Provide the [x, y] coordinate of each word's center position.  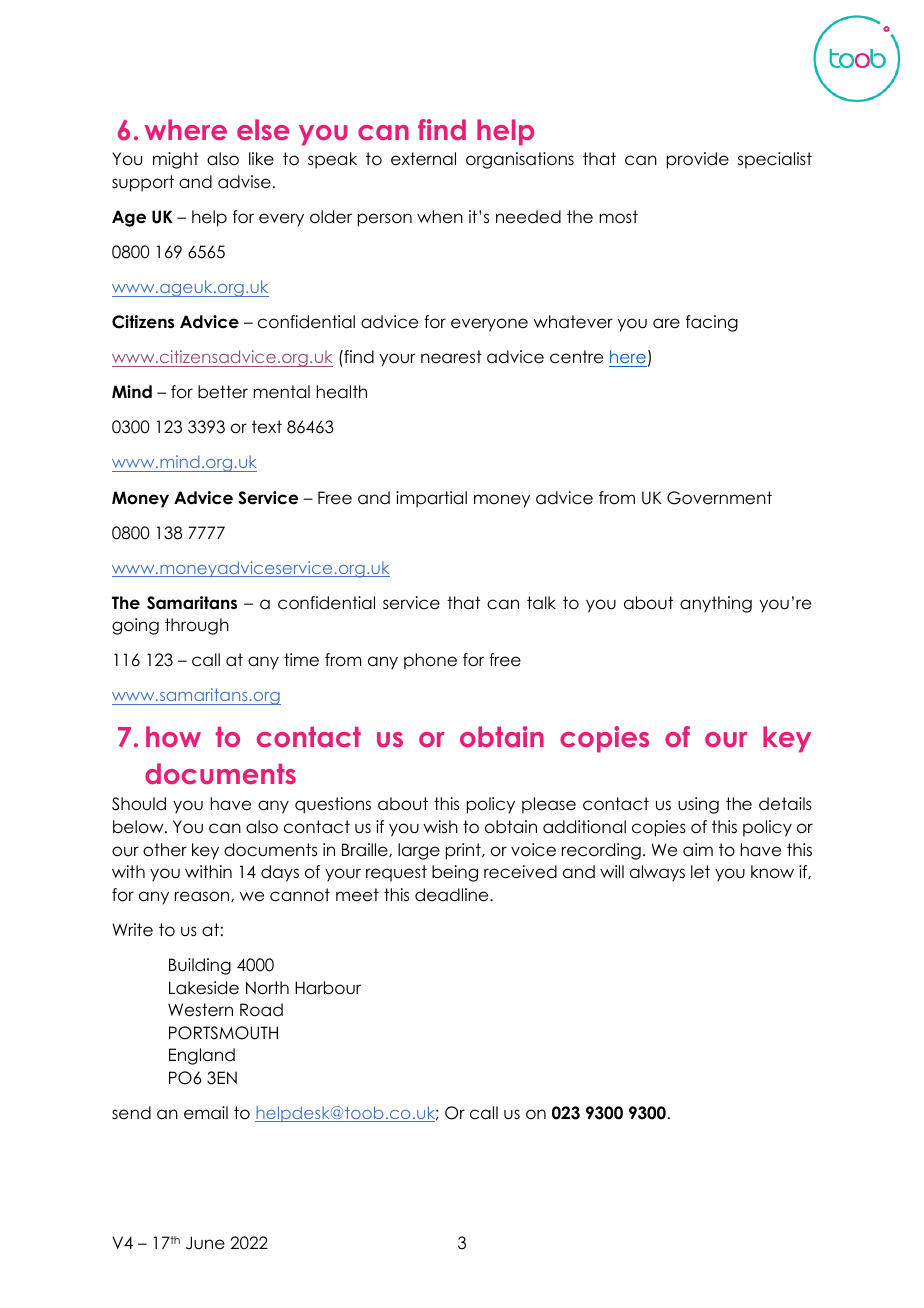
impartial [431, 499]
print [464, 851]
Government [719, 498]
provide [698, 160]
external [423, 159]
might [176, 160]
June [205, 1243]
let [700, 872]
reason [203, 896]
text [267, 427]
